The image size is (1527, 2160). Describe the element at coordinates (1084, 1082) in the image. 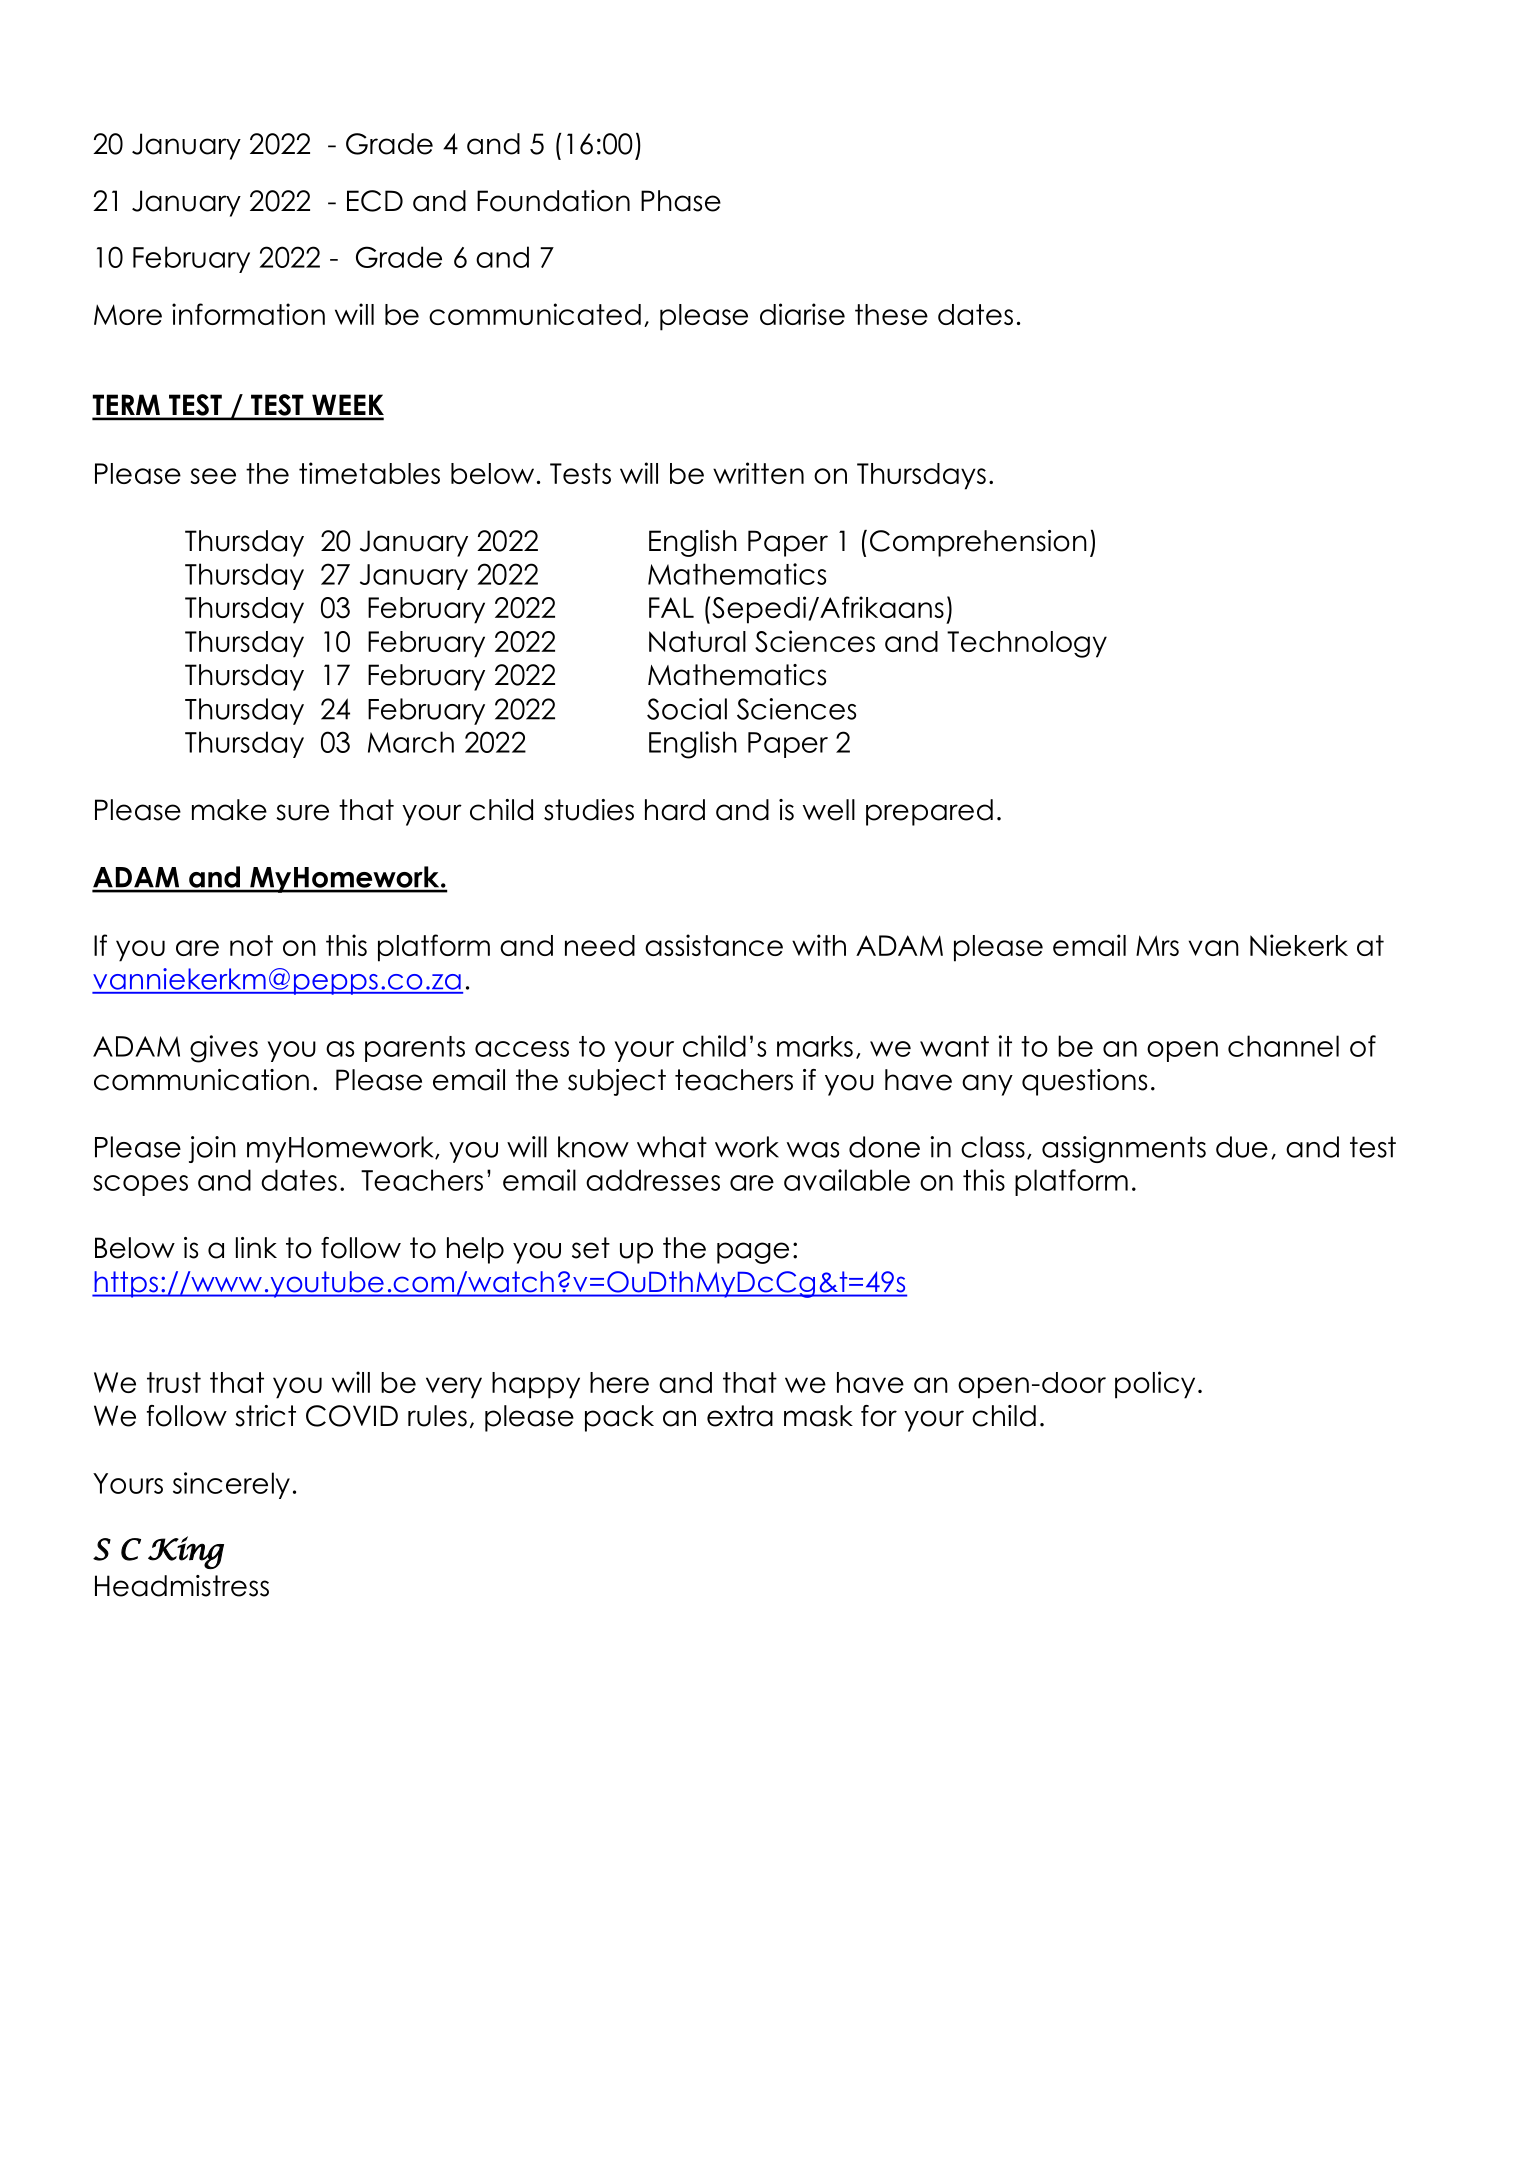

I see `questions` at that location.
